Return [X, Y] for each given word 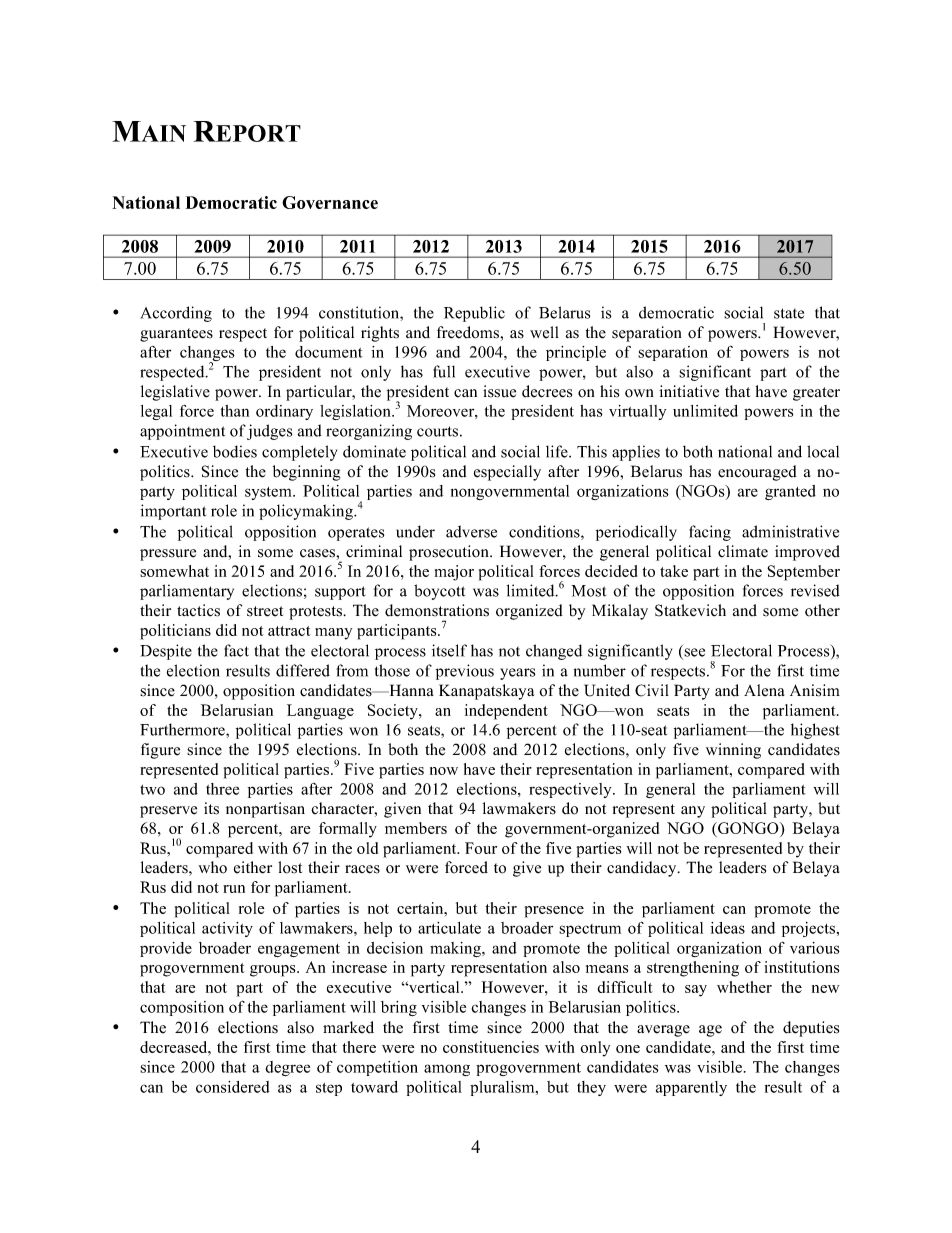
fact [236, 650]
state [789, 313]
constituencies [491, 1047]
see [693, 653]
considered [233, 1087]
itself [449, 650]
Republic [474, 314]
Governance [330, 202]
